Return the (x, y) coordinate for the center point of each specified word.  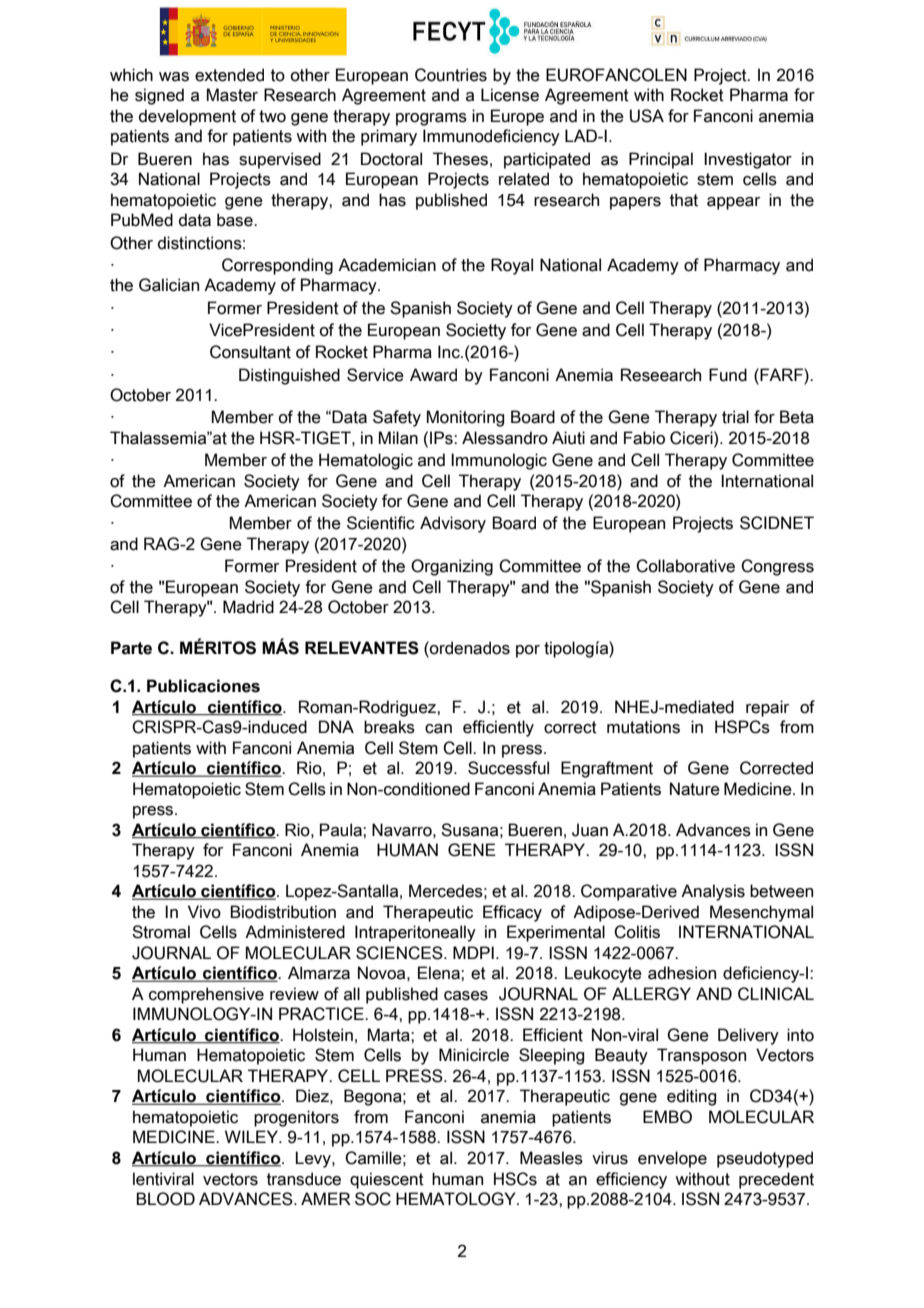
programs (431, 119)
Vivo (204, 912)
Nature (695, 789)
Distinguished (289, 376)
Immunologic (499, 461)
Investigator (748, 160)
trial (735, 417)
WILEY (252, 1136)
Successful (508, 768)
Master (232, 95)
